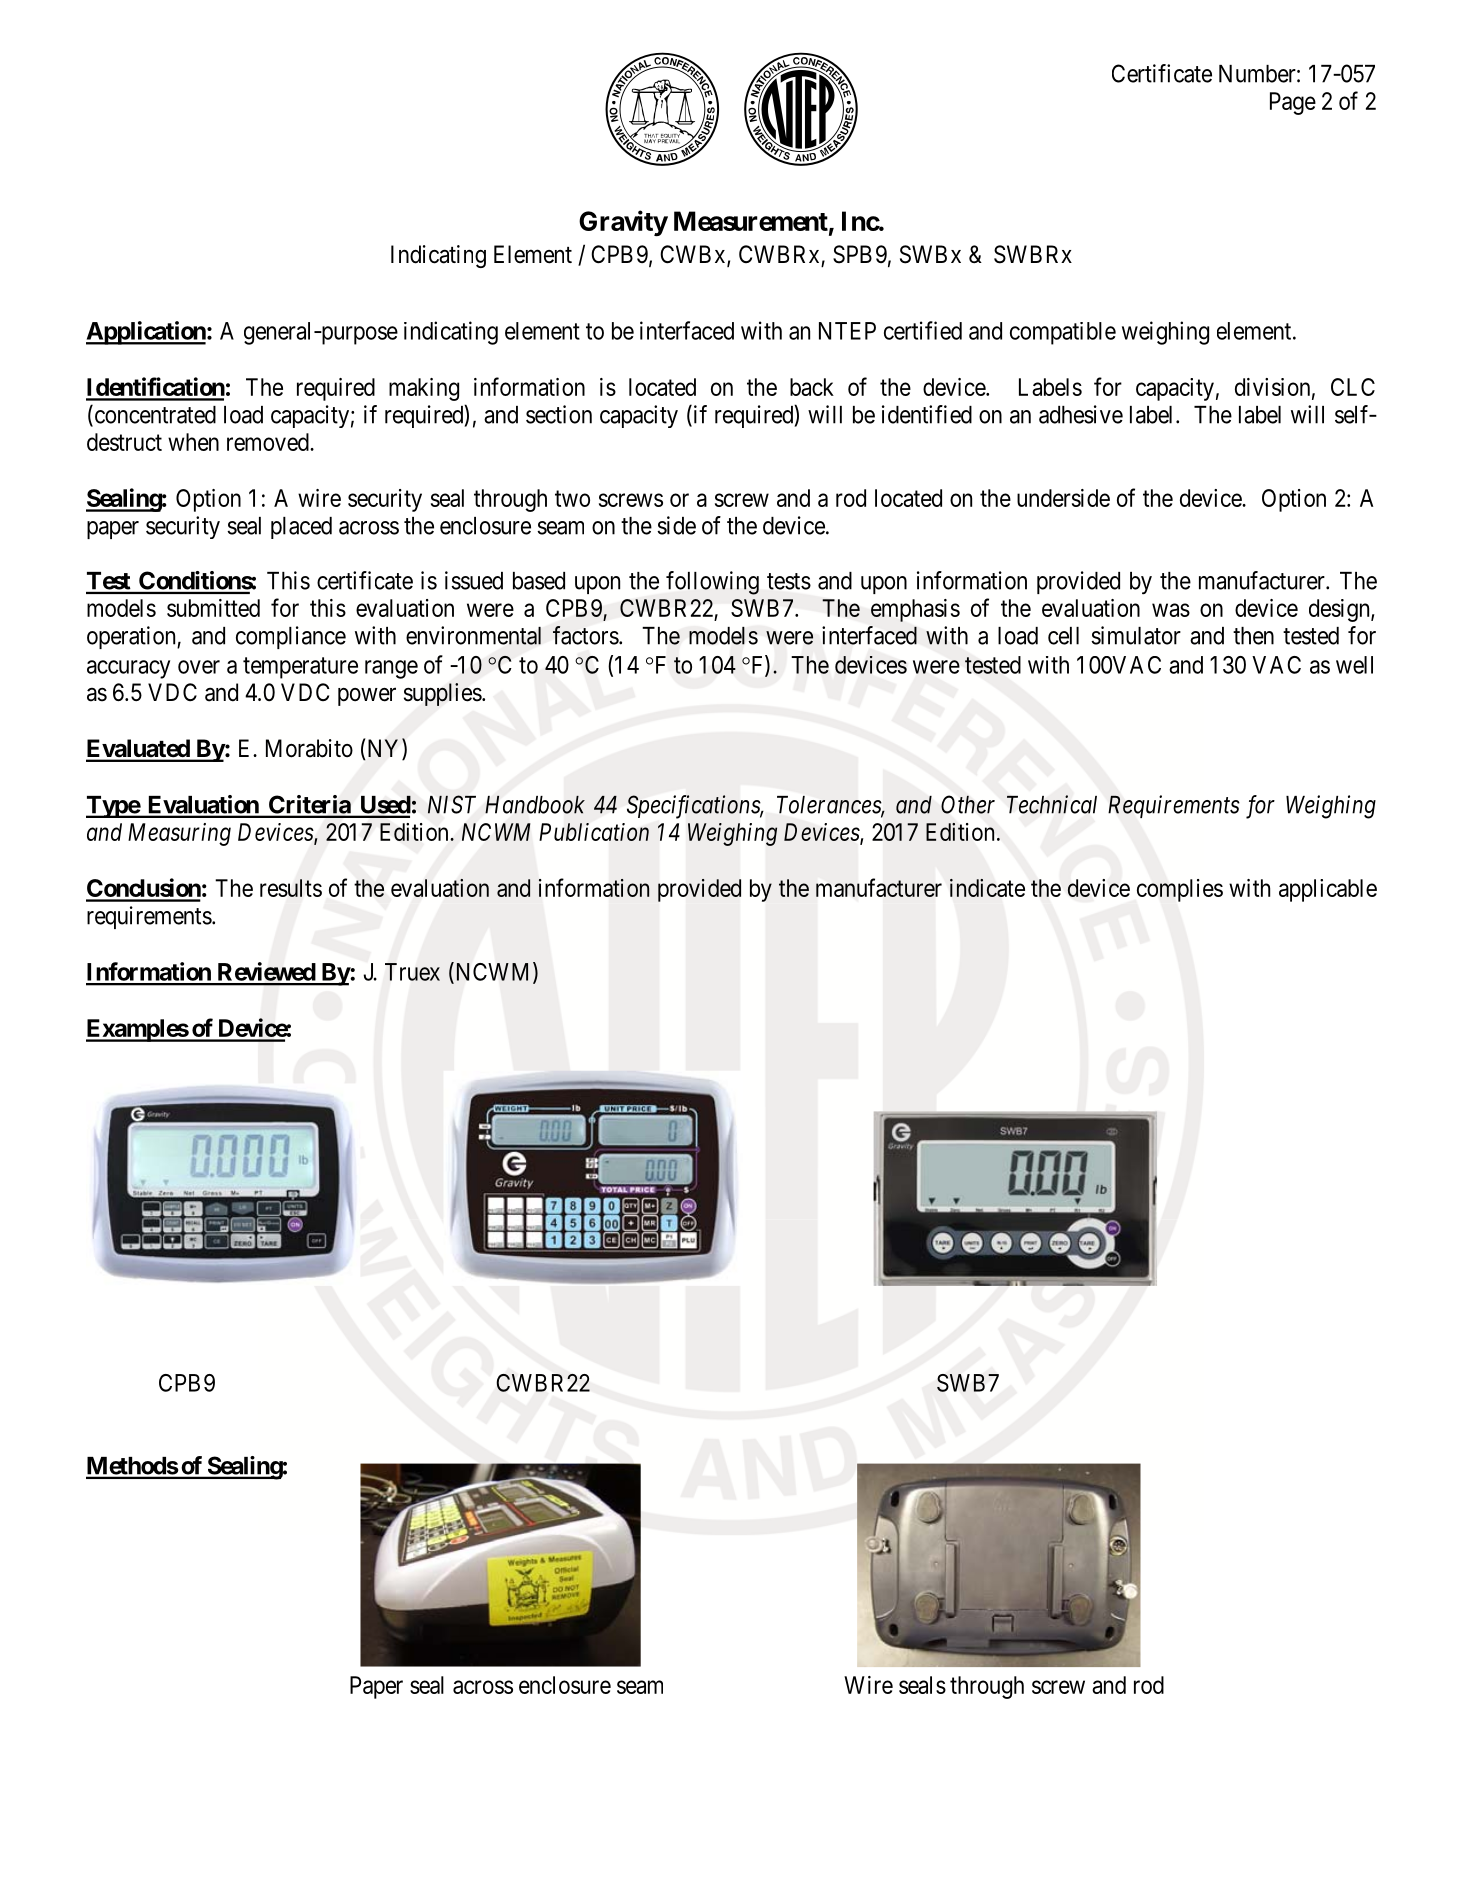 The width and height of the screenshot is (1462, 1892). I want to click on Page, so click(1293, 103).
